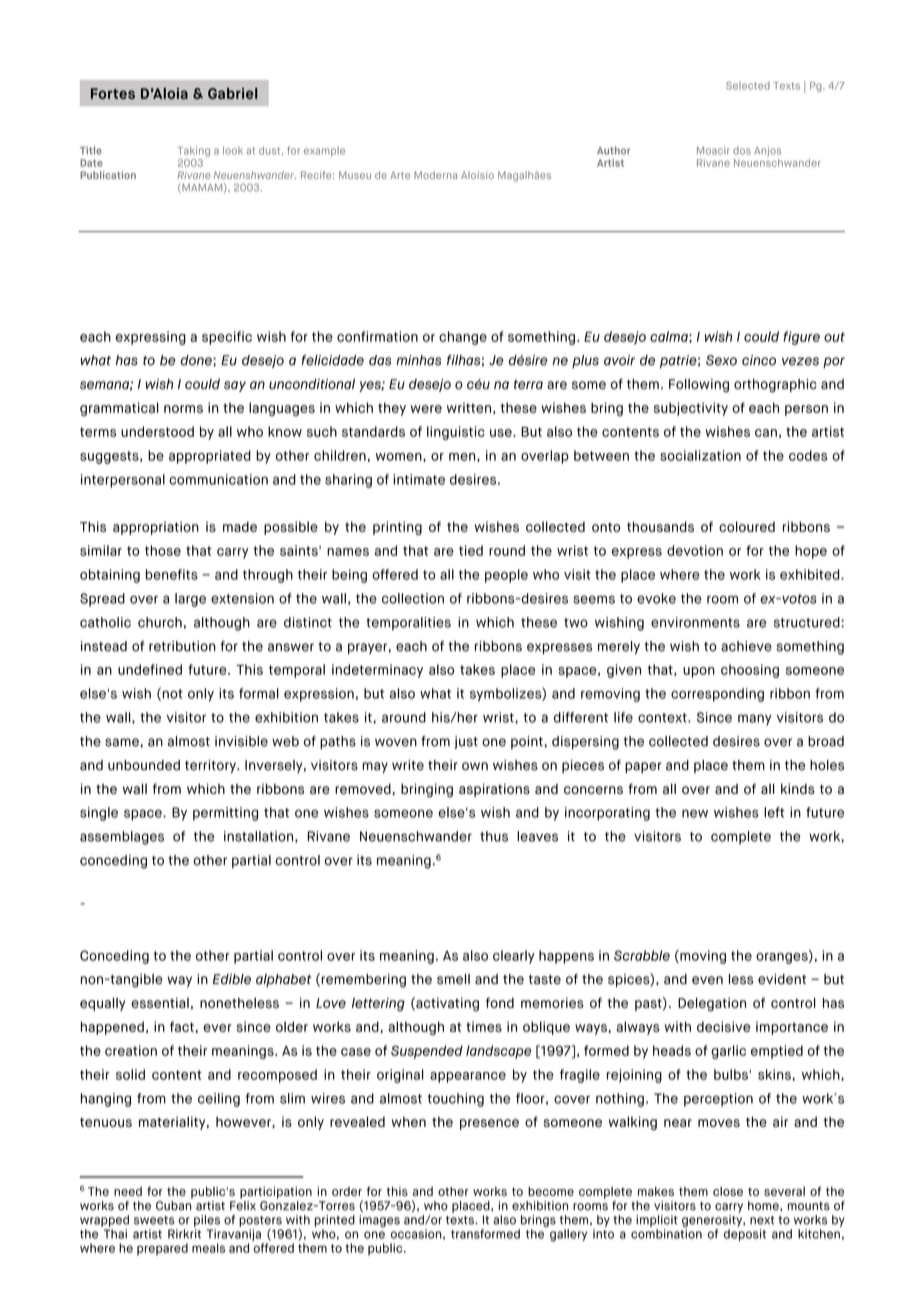 The width and height of the page is (924, 1308). What do you see at coordinates (419, 479) in the page?
I see `intimate` at bounding box center [419, 479].
